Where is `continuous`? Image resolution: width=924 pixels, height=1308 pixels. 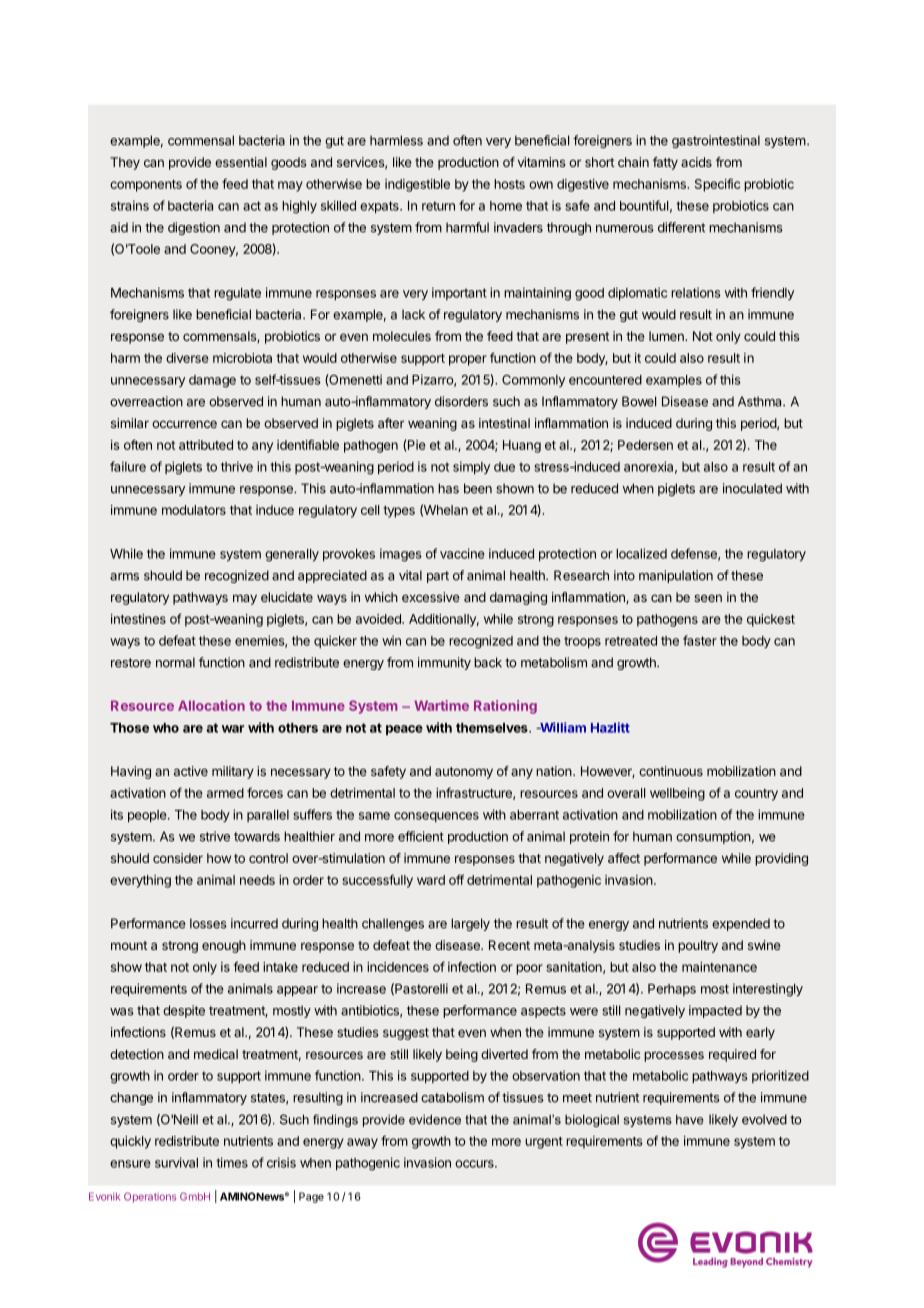
continuous is located at coordinates (671, 771).
